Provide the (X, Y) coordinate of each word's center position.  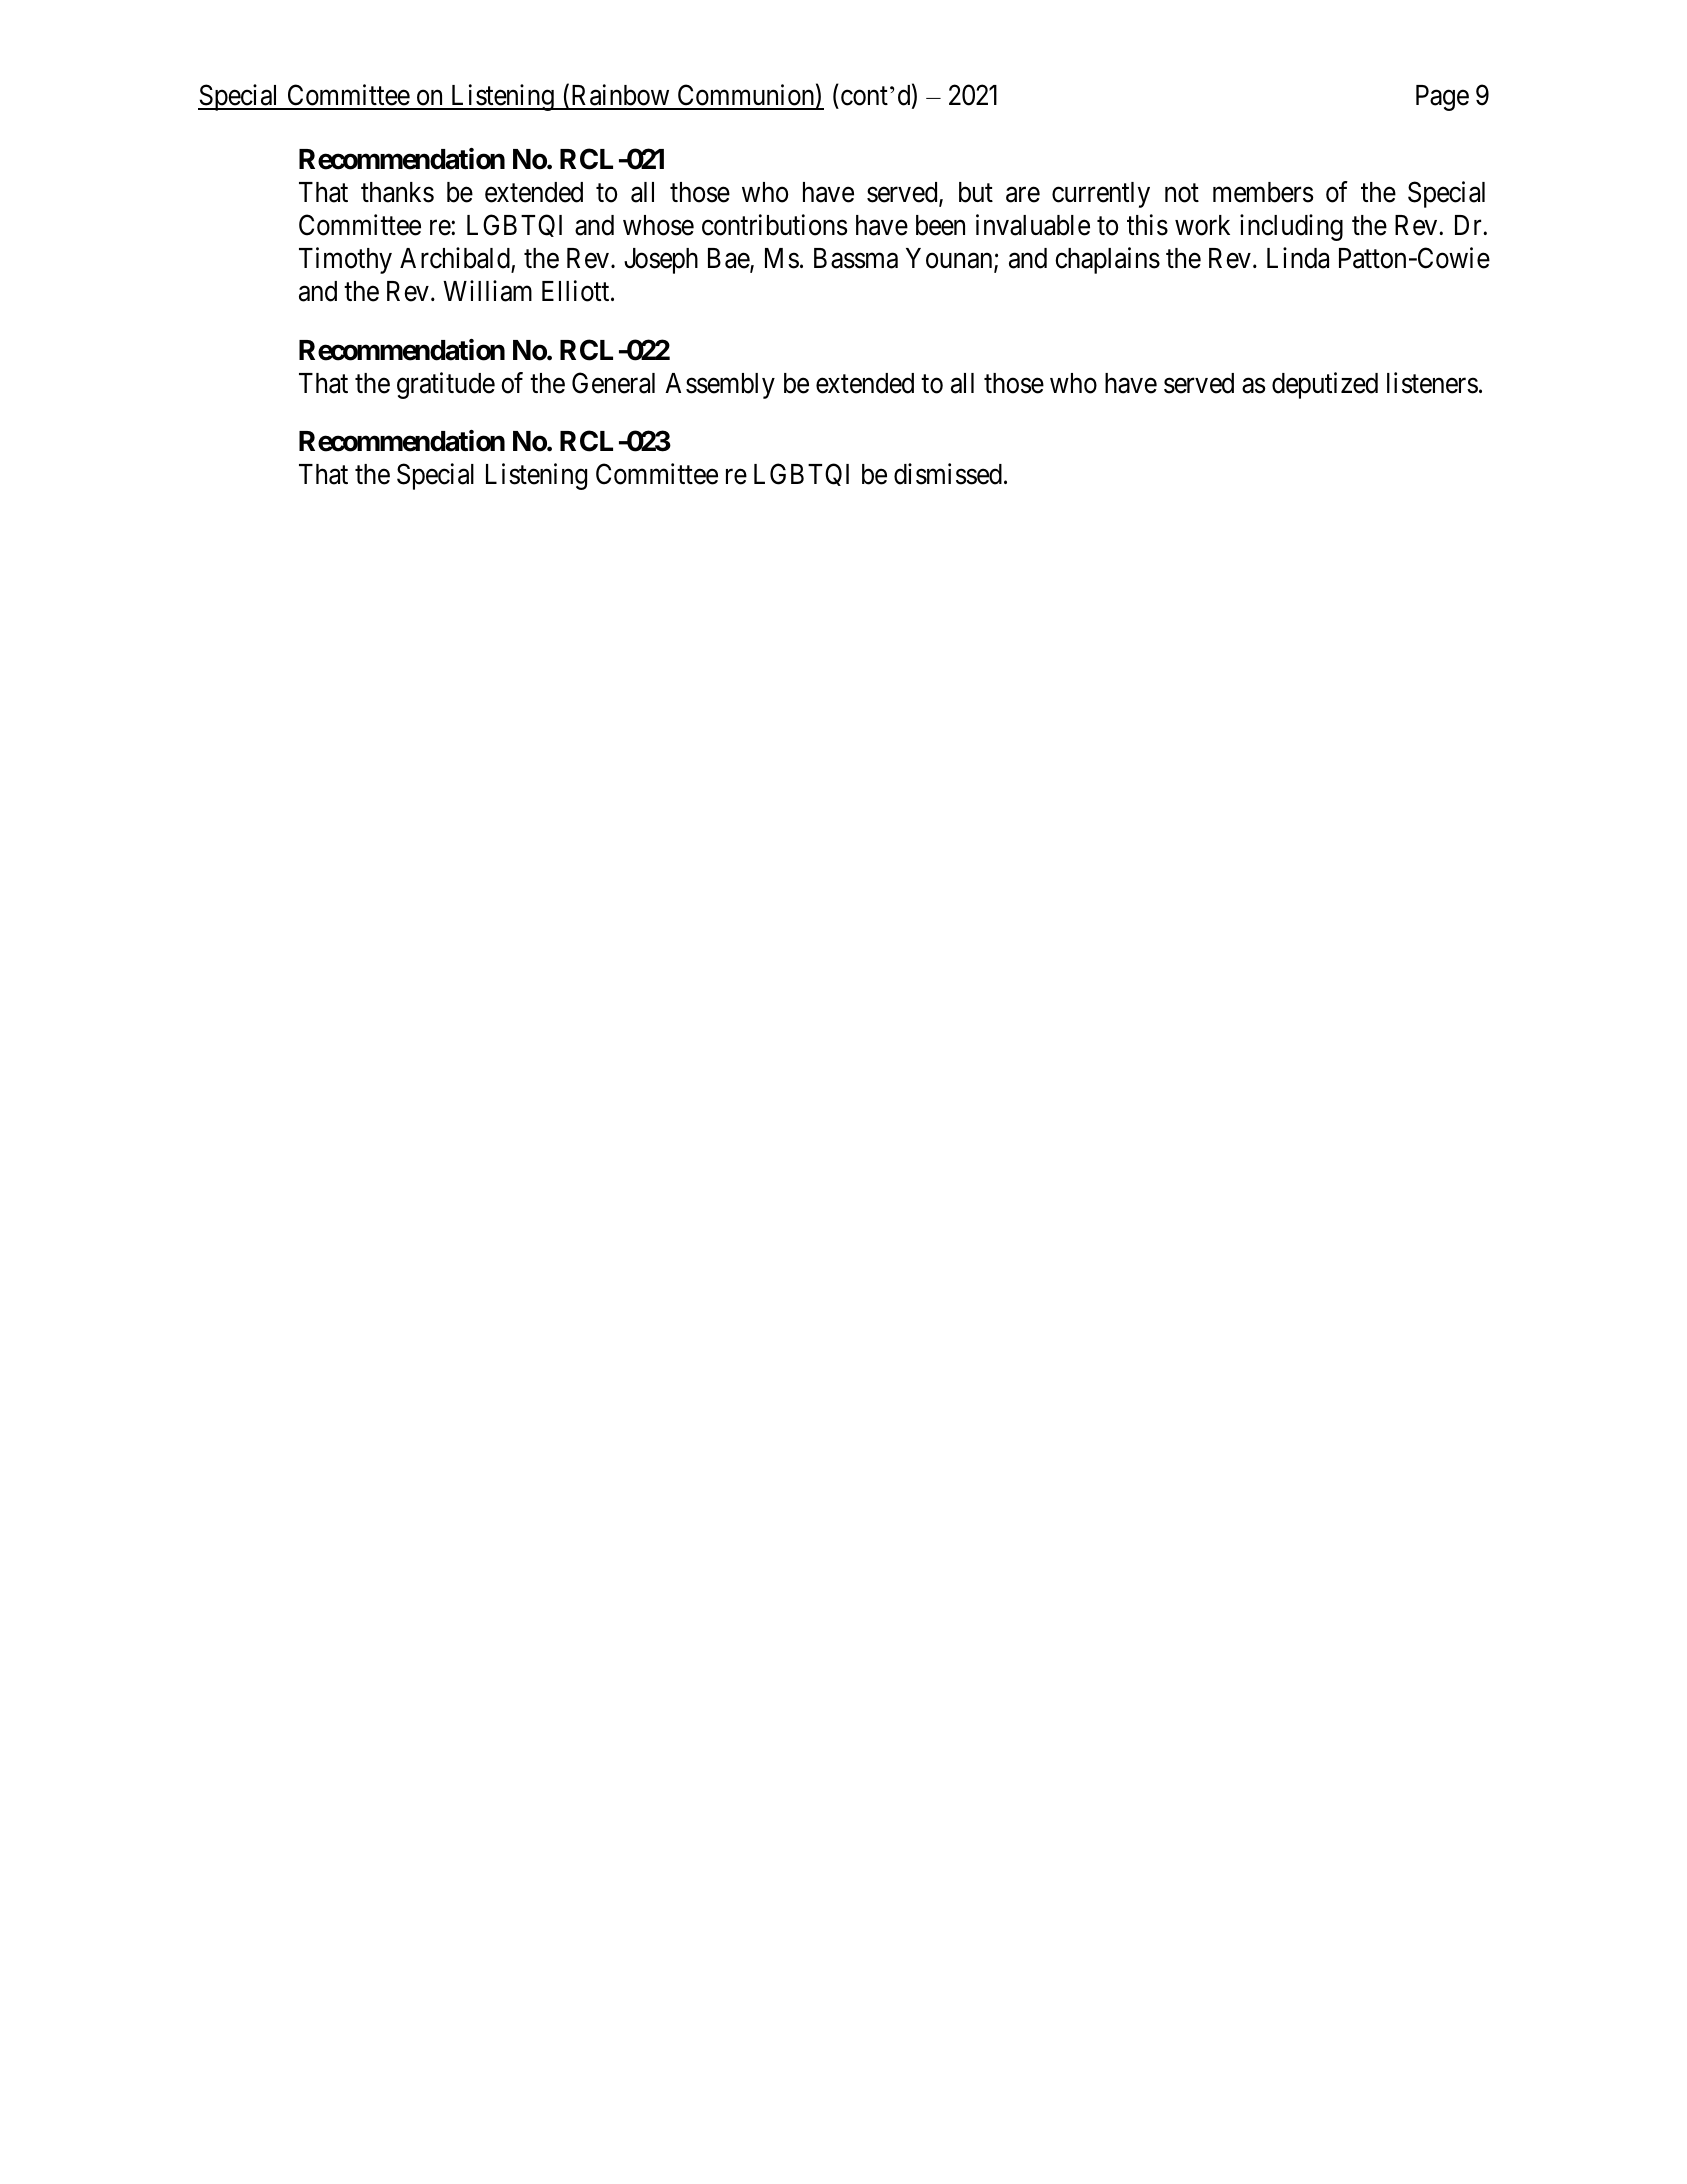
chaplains (1107, 260)
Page (1442, 98)
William (487, 291)
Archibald (455, 258)
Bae (729, 259)
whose (658, 225)
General (613, 383)
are (1023, 195)
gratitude (446, 385)
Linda (1298, 258)
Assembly (720, 386)
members (1263, 192)
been (940, 225)
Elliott (577, 291)
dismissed (948, 474)
